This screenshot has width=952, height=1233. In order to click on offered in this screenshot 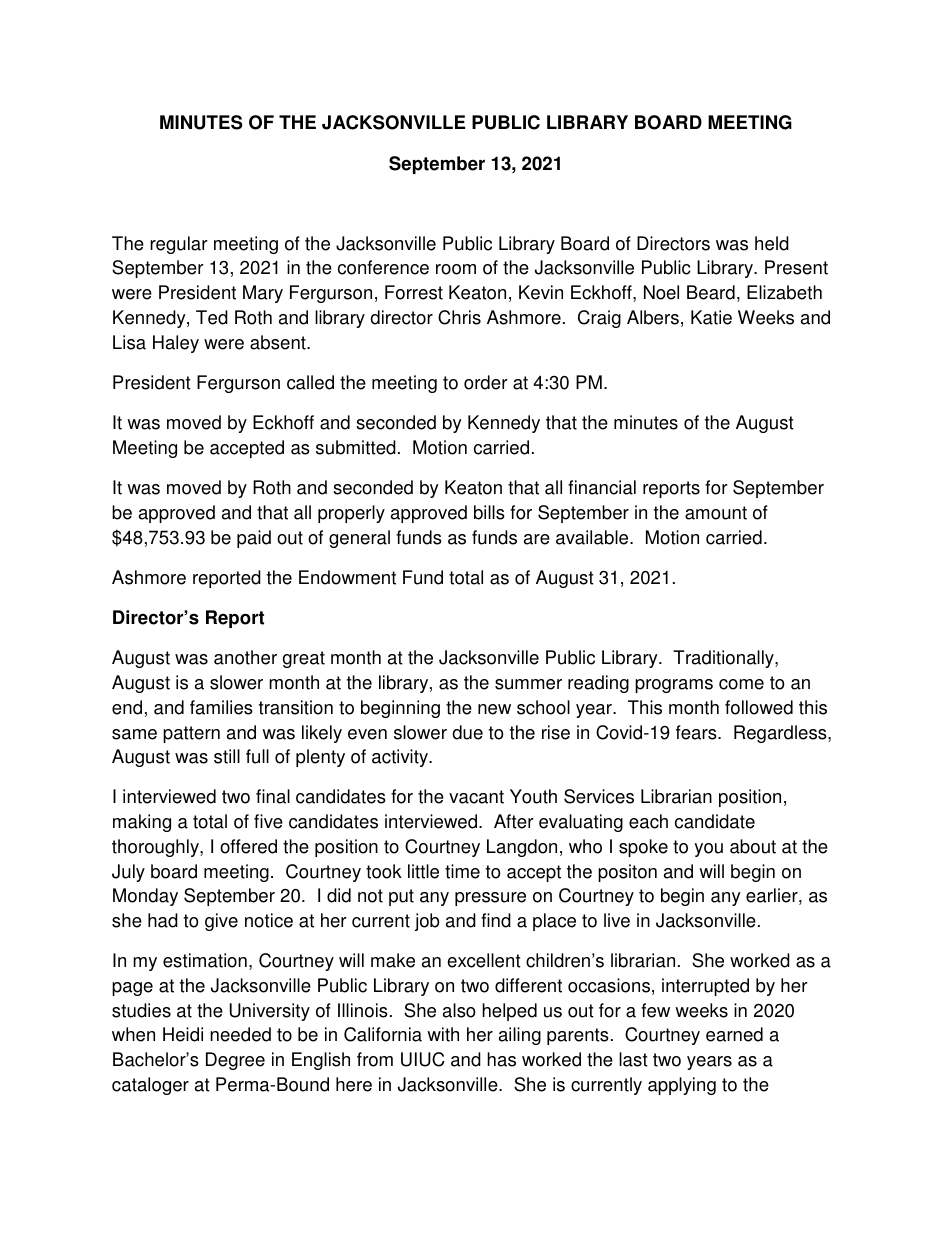, I will do `click(248, 846)`.
